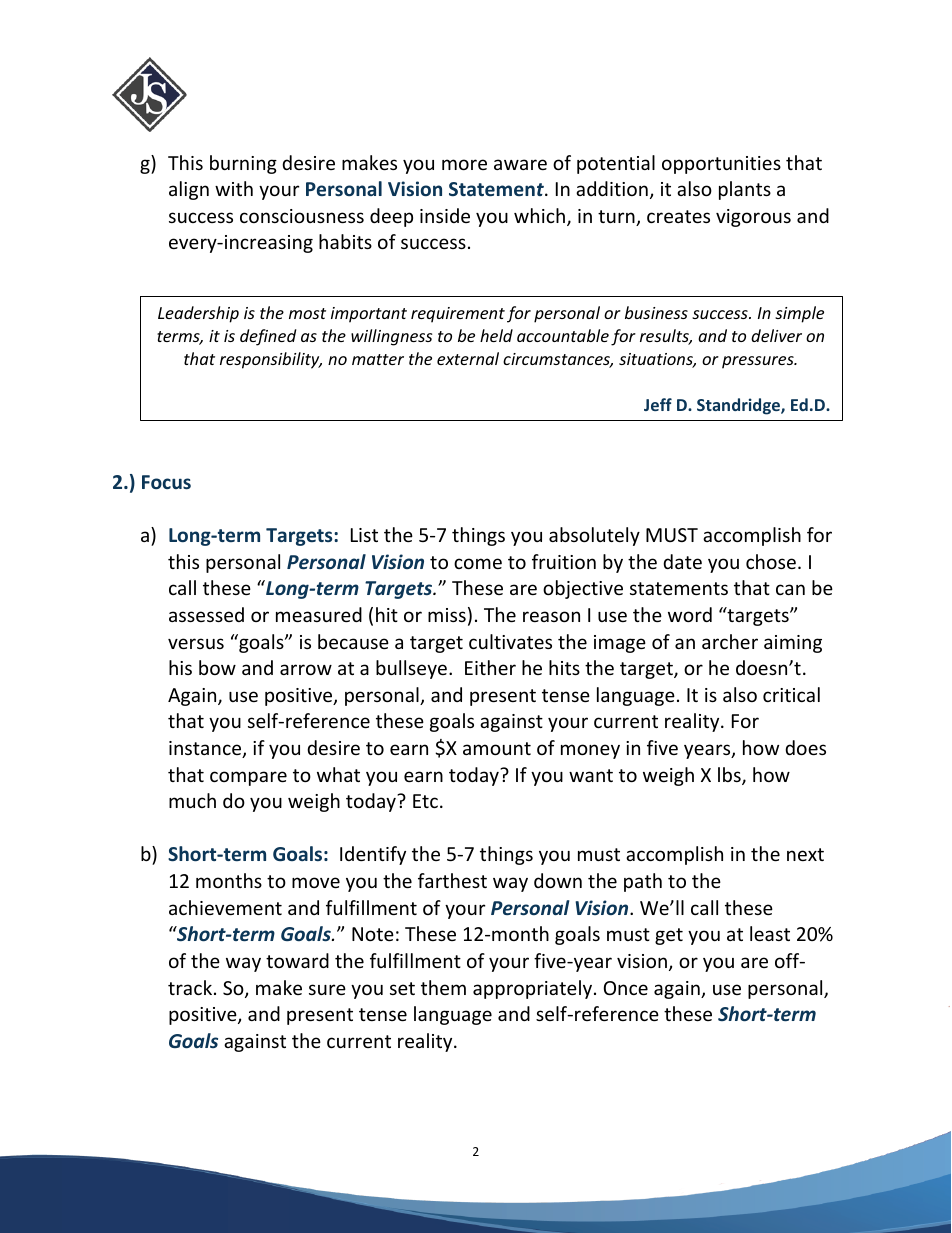 Image resolution: width=952 pixels, height=1233 pixels. I want to click on more, so click(464, 164).
